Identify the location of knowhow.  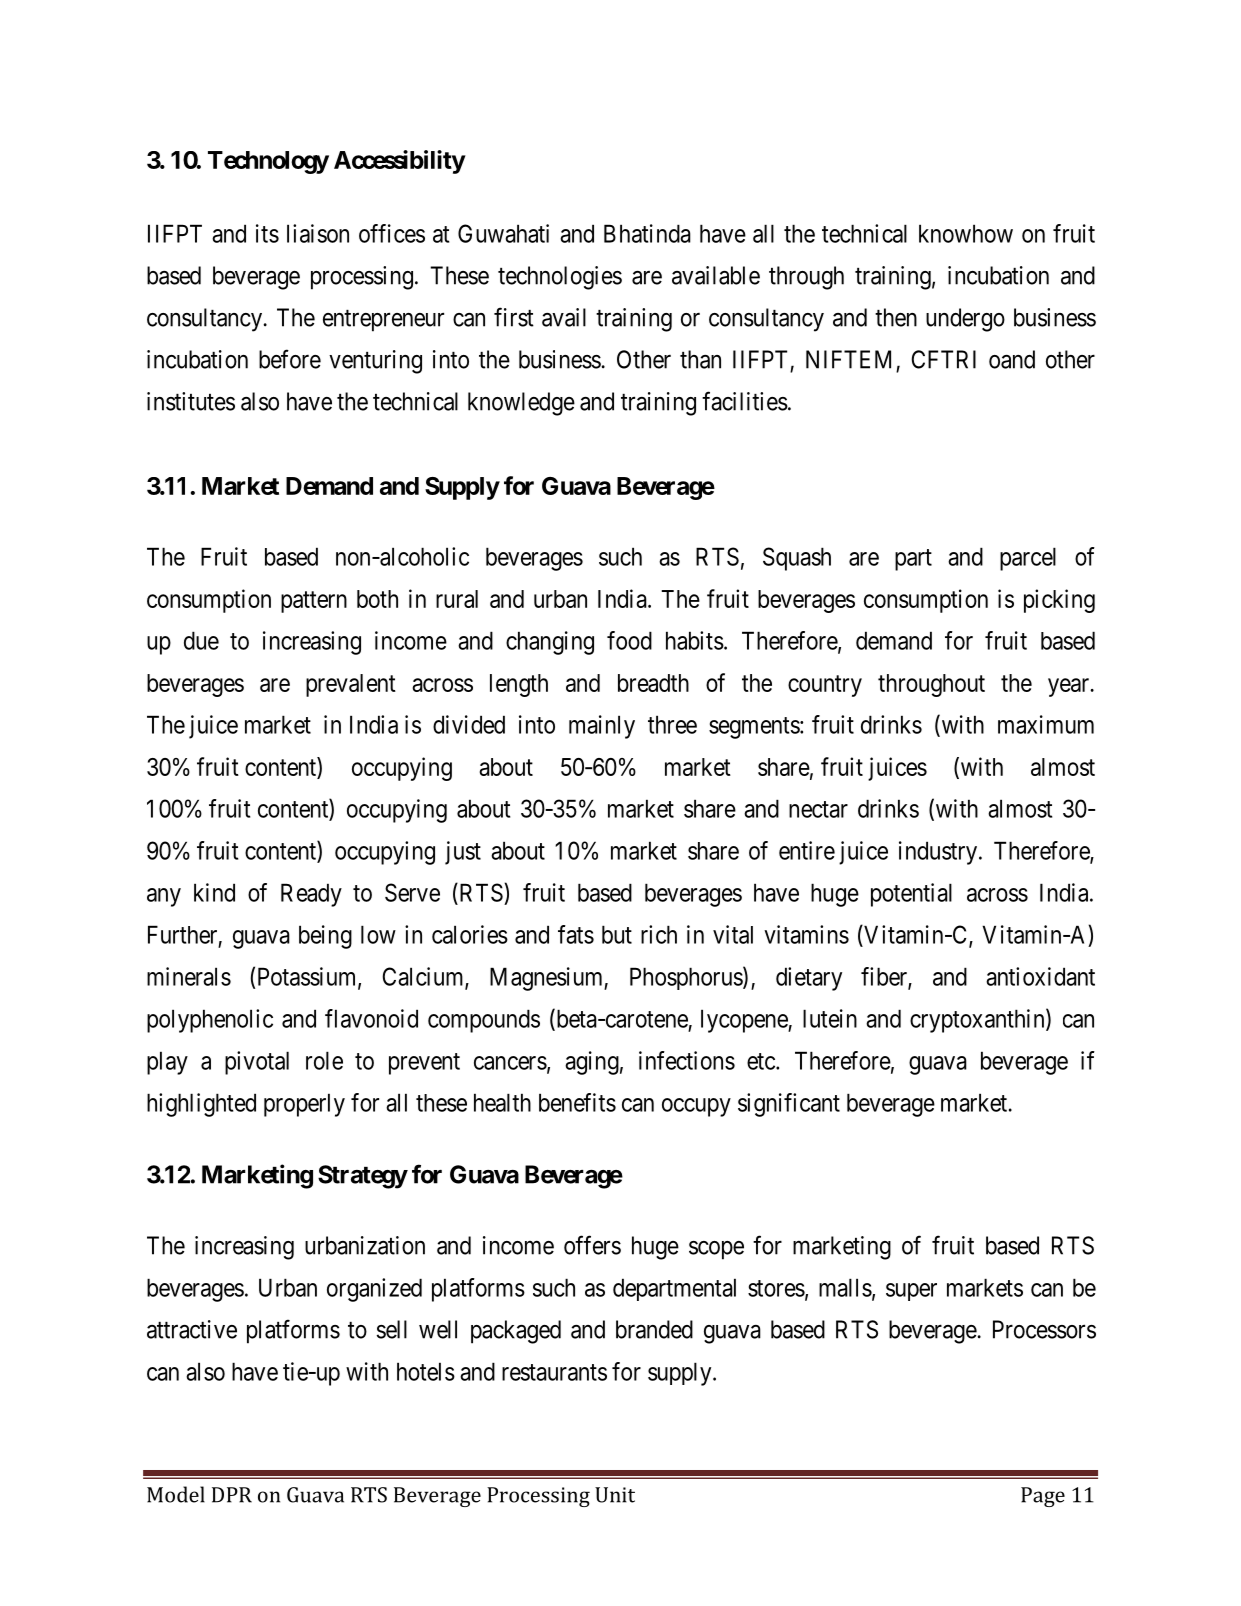
(966, 233).
